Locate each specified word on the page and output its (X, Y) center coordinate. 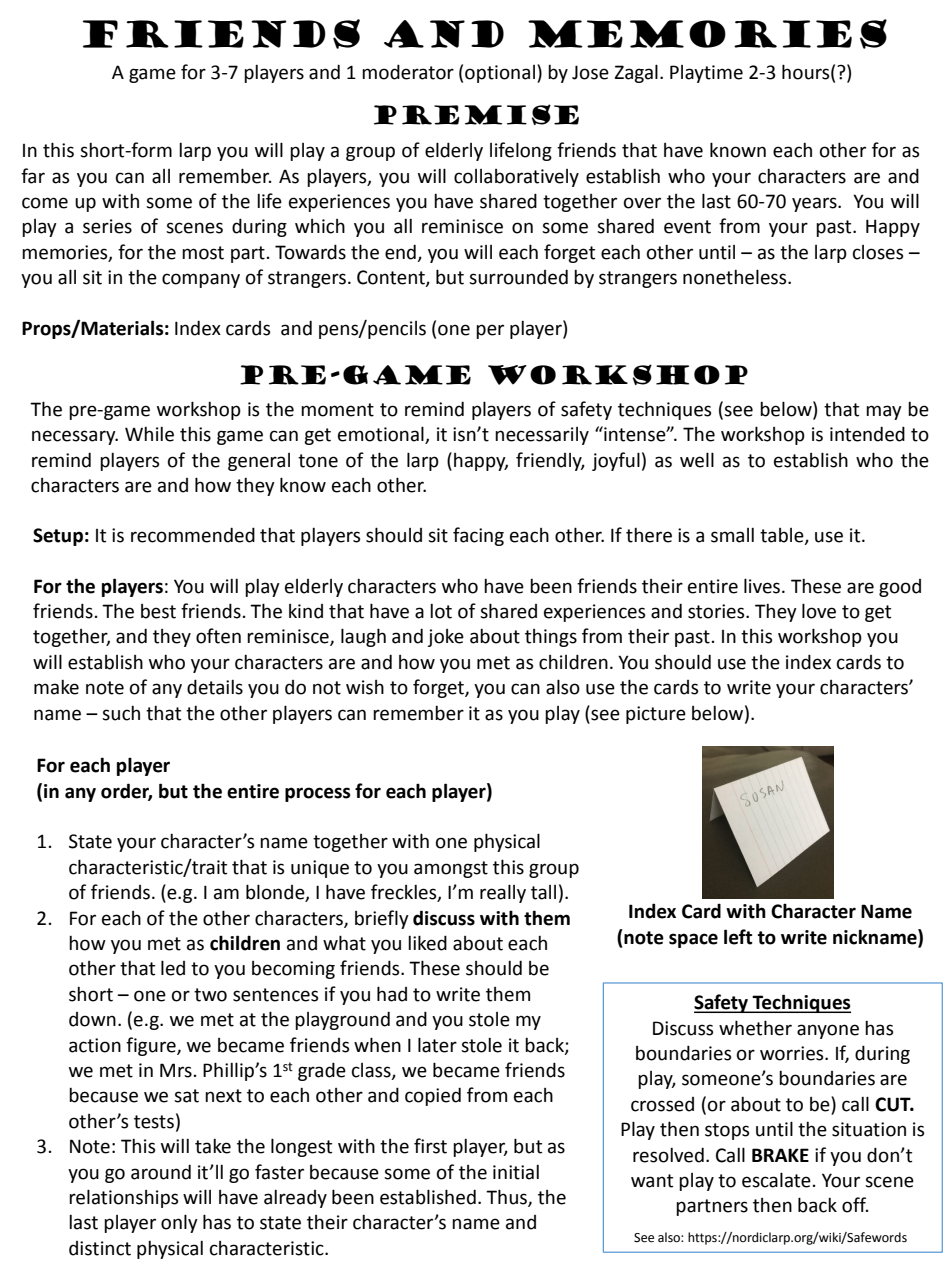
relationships (123, 1198)
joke (446, 638)
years (815, 204)
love (819, 611)
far (33, 176)
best (158, 611)
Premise (476, 114)
